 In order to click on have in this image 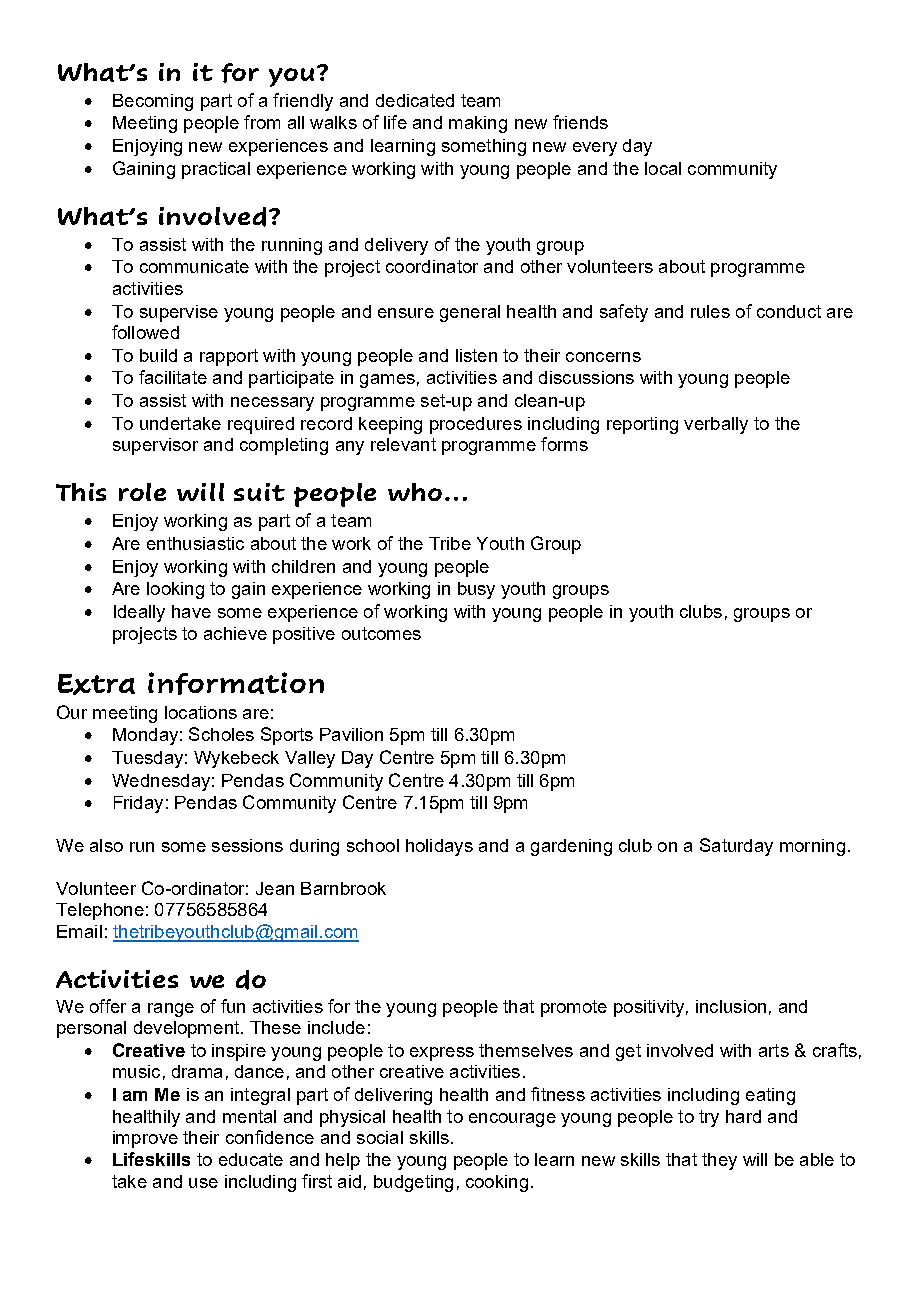, I will do `click(191, 611)`.
